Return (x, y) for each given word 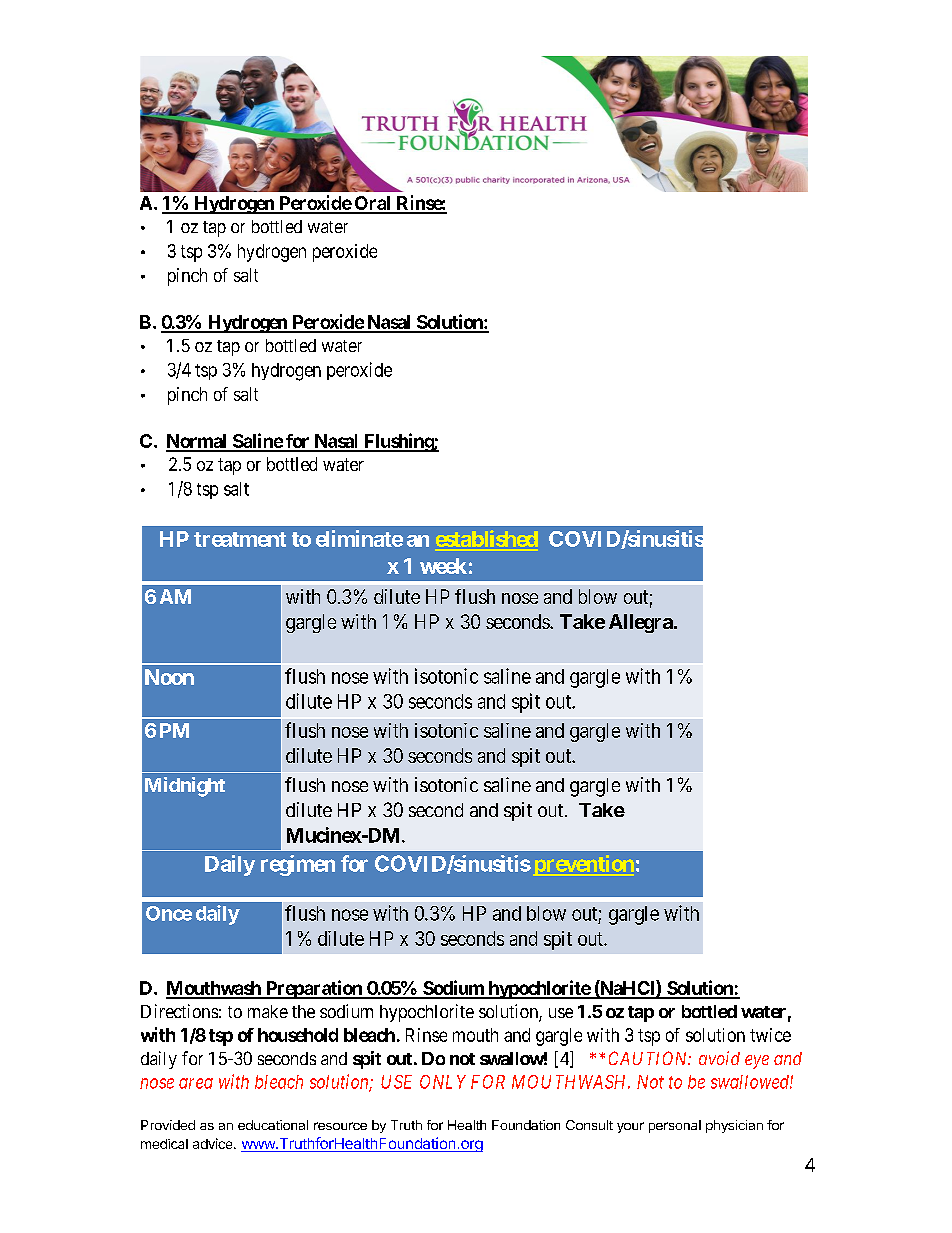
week (443, 566)
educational (273, 1125)
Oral (372, 204)
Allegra (641, 623)
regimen (298, 865)
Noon (169, 677)
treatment (240, 539)
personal (675, 1126)
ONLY (443, 1082)
